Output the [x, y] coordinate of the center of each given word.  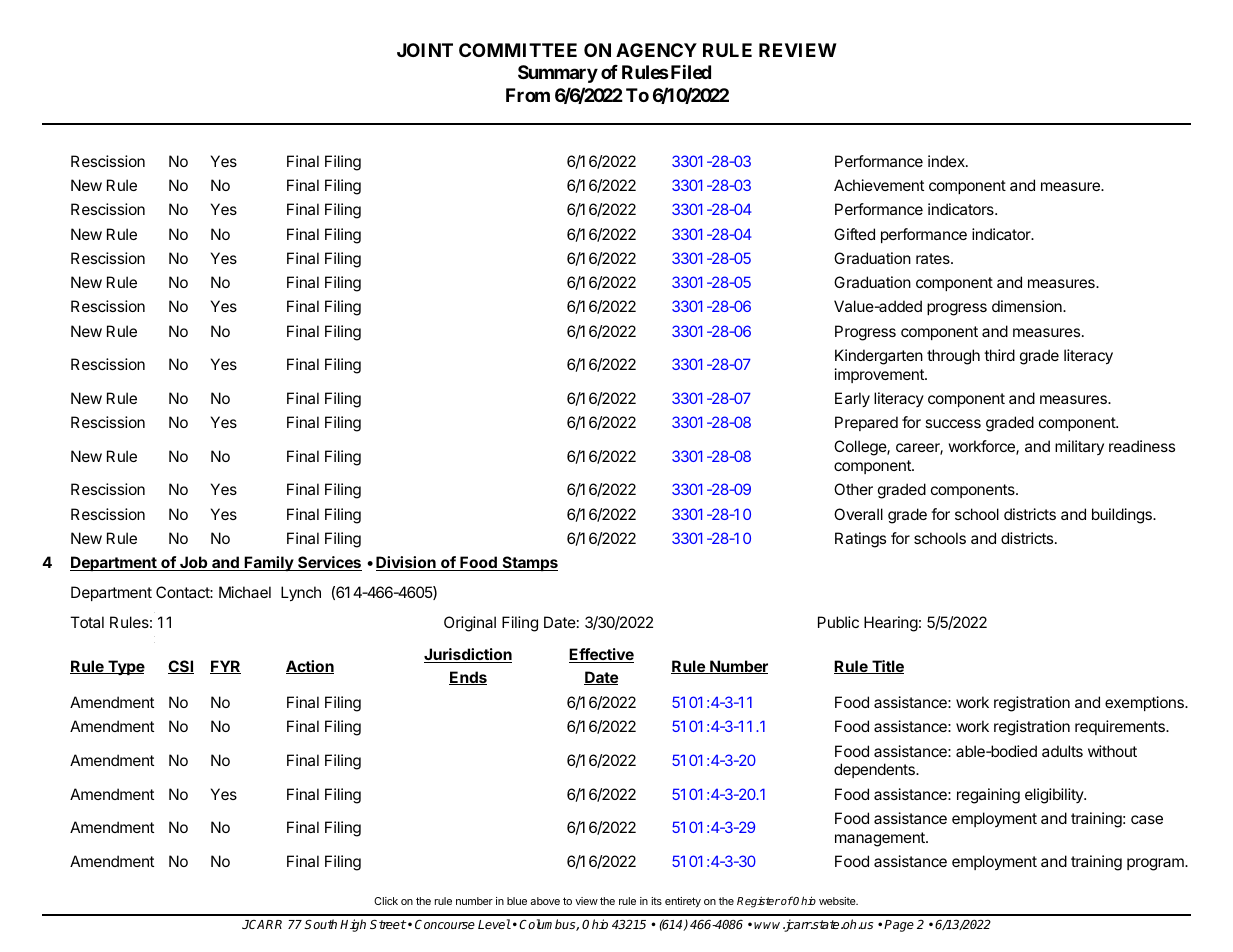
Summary [558, 74]
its [656, 901]
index [947, 161]
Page [899, 926]
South [320, 924]
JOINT [425, 50]
